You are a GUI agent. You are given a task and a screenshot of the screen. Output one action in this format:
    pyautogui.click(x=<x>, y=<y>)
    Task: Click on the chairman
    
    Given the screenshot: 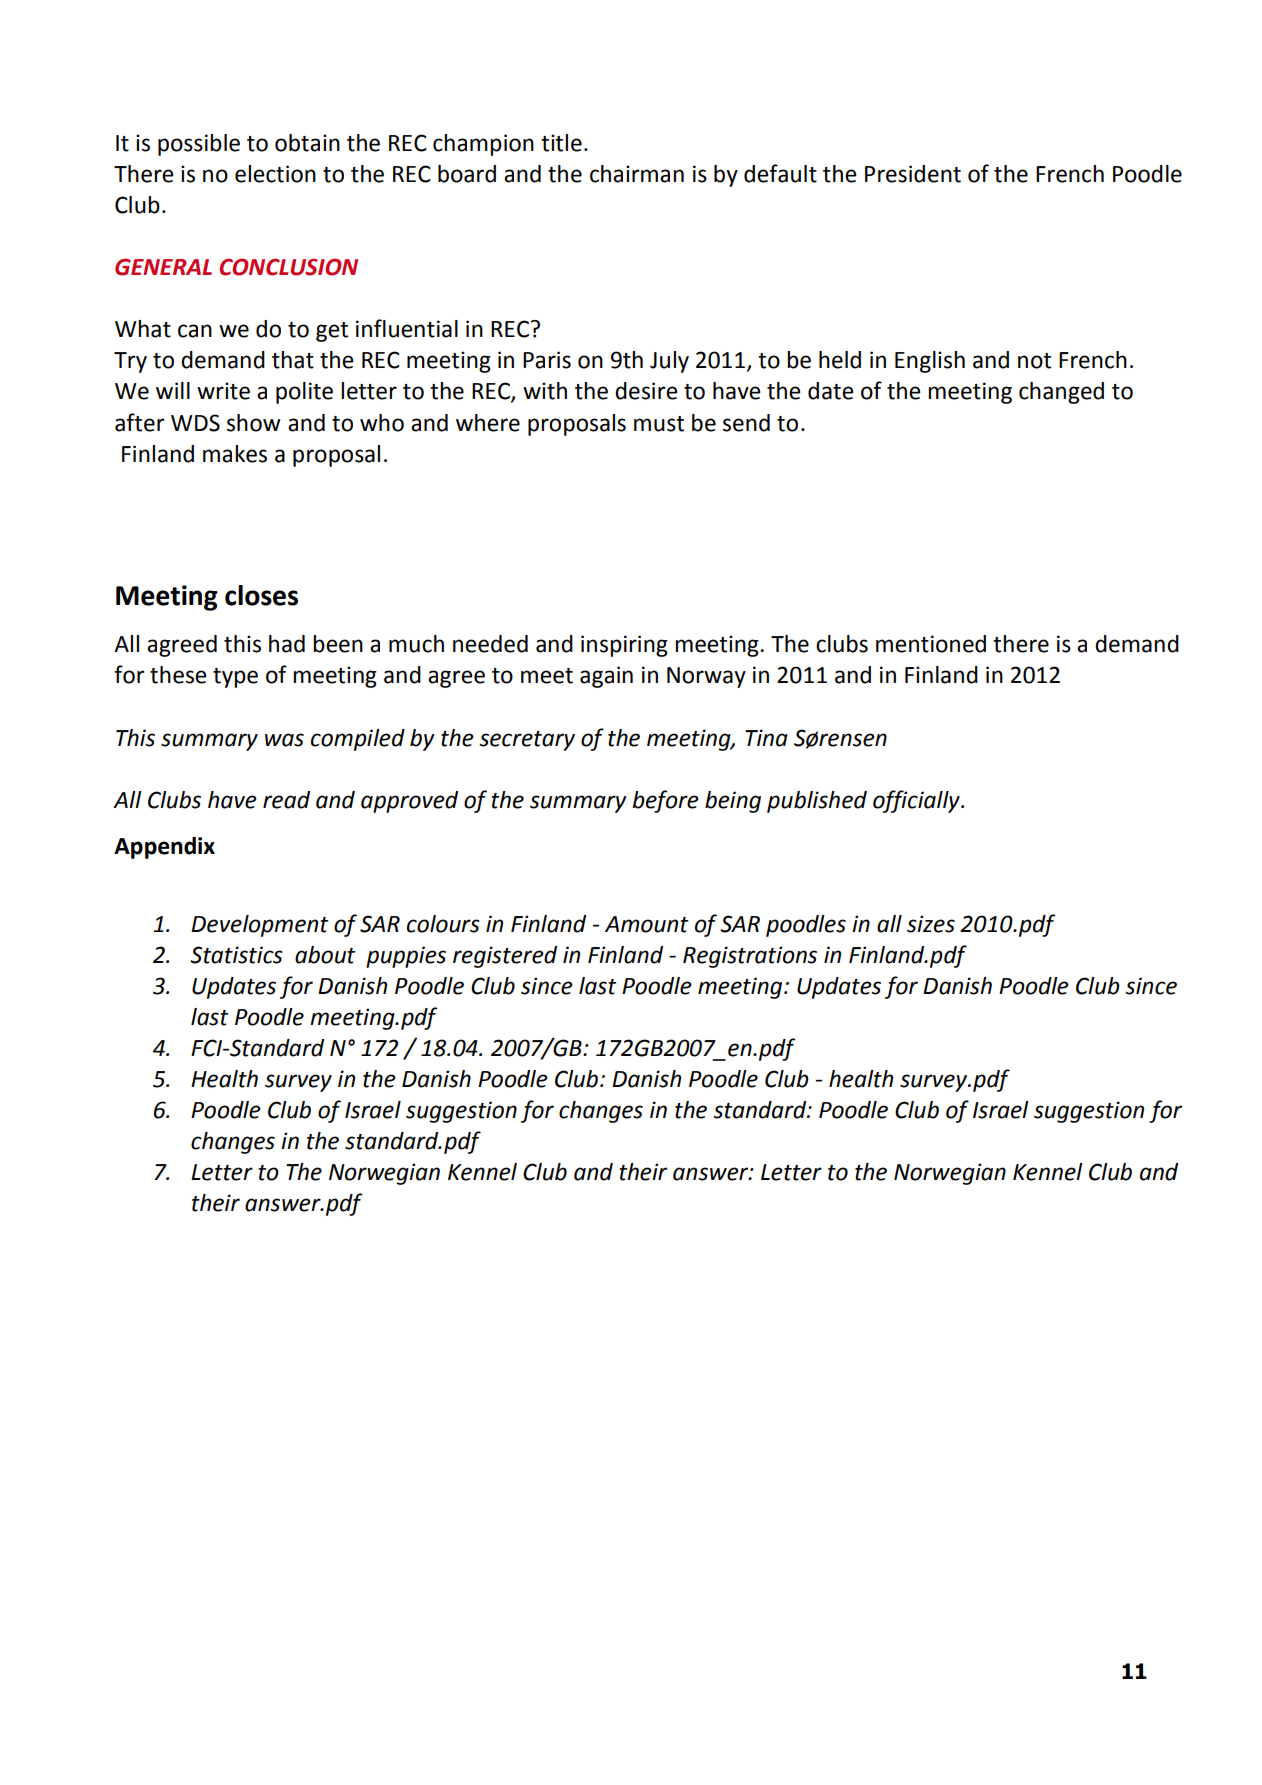 What is the action you would take?
    pyautogui.click(x=637, y=174)
